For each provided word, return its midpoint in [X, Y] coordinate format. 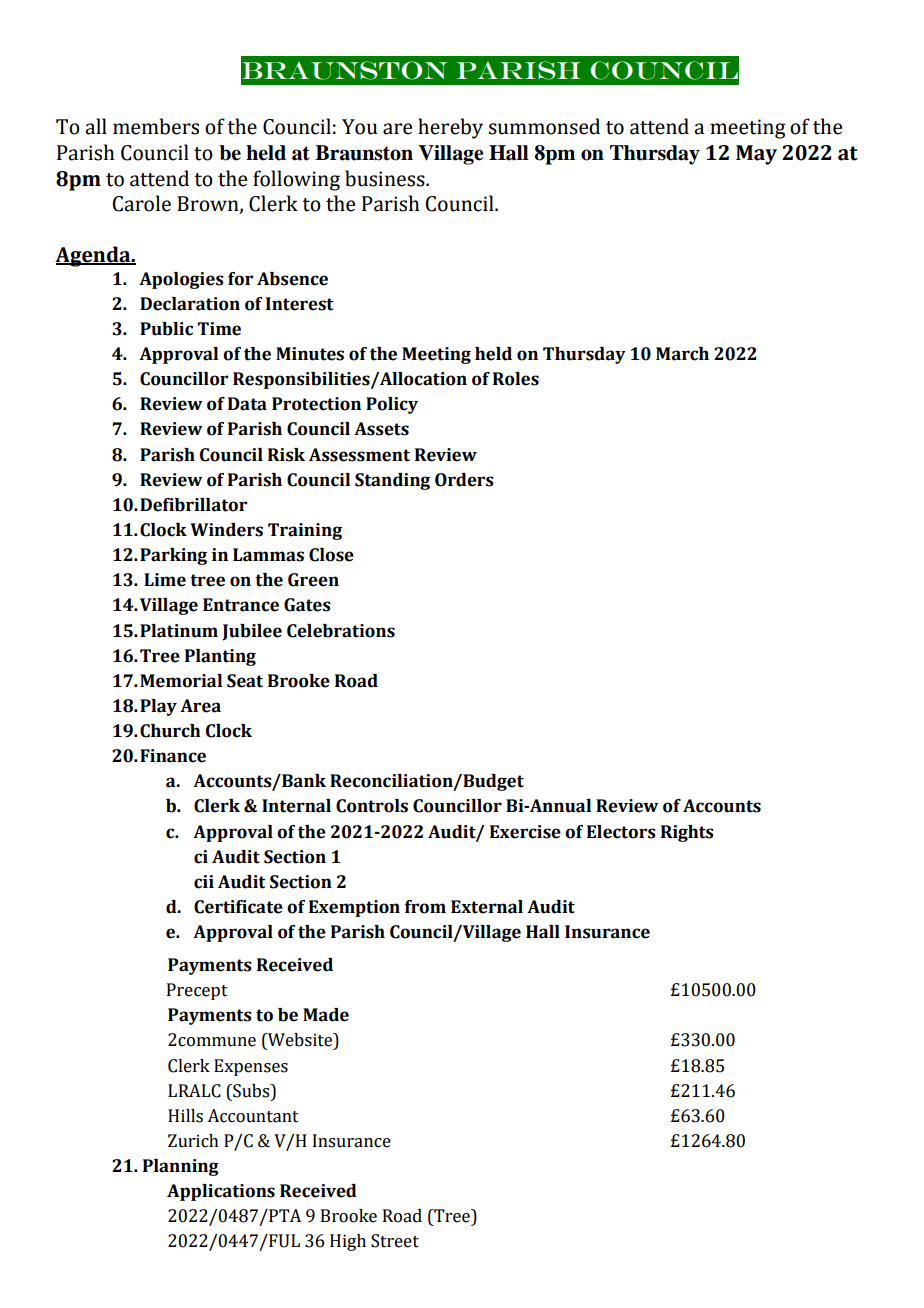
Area [200, 706]
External [487, 907]
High [348, 1242]
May [756, 155]
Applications [221, 1192]
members [156, 126]
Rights [687, 833]
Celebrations [341, 631]
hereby [450, 128]
